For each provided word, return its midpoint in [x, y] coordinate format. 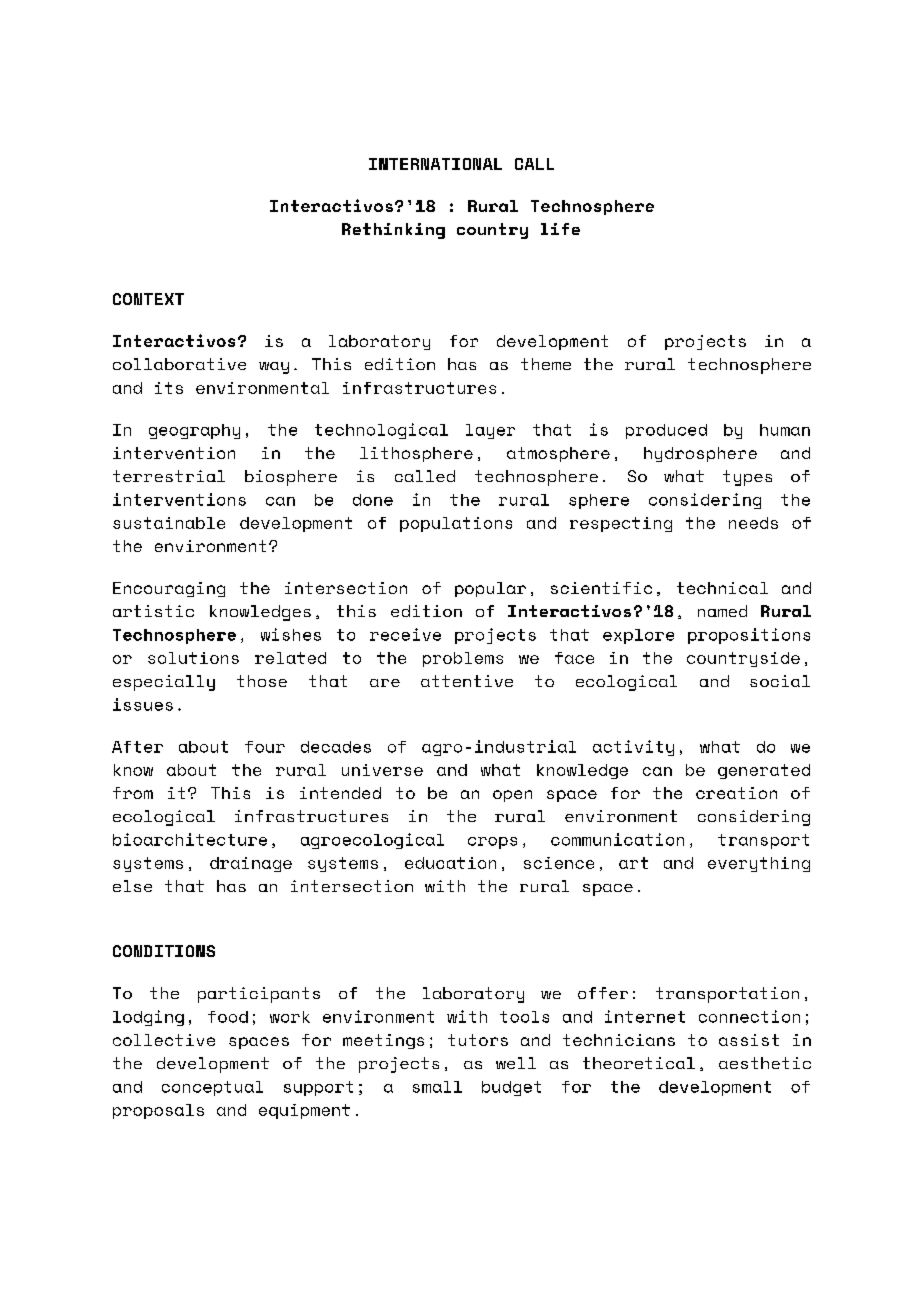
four [265, 747]
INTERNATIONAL [435, 164]
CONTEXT [148, 299]
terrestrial [169, 476]
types [747, 478]
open [512, 796]
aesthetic [765, 1063]
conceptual [212, 1088]
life [560, 229]
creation [736, 793]
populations [456, 524]
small [437, 1087]
